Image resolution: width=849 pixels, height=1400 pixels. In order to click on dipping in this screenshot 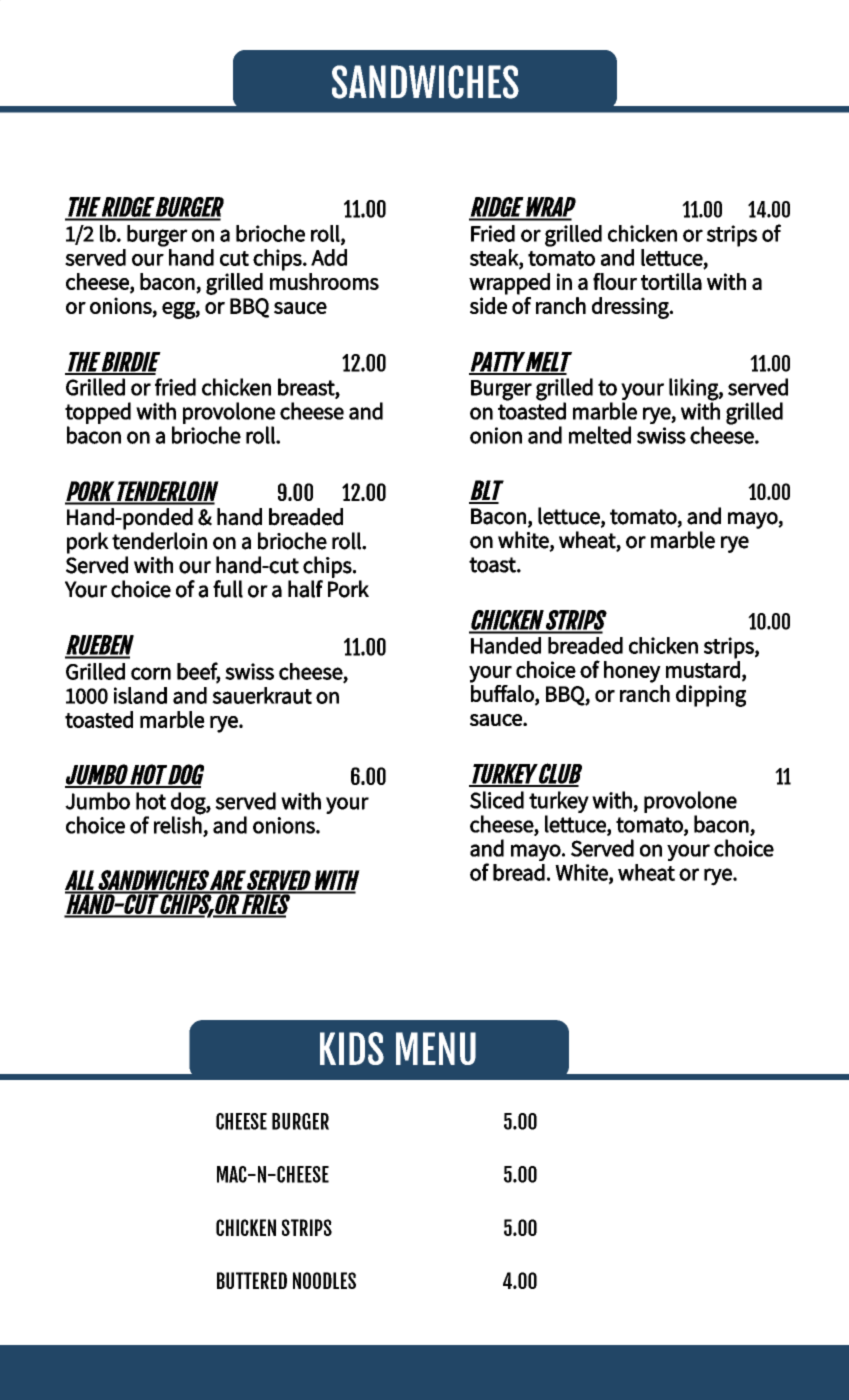, I will do `click(711, 696)`.
